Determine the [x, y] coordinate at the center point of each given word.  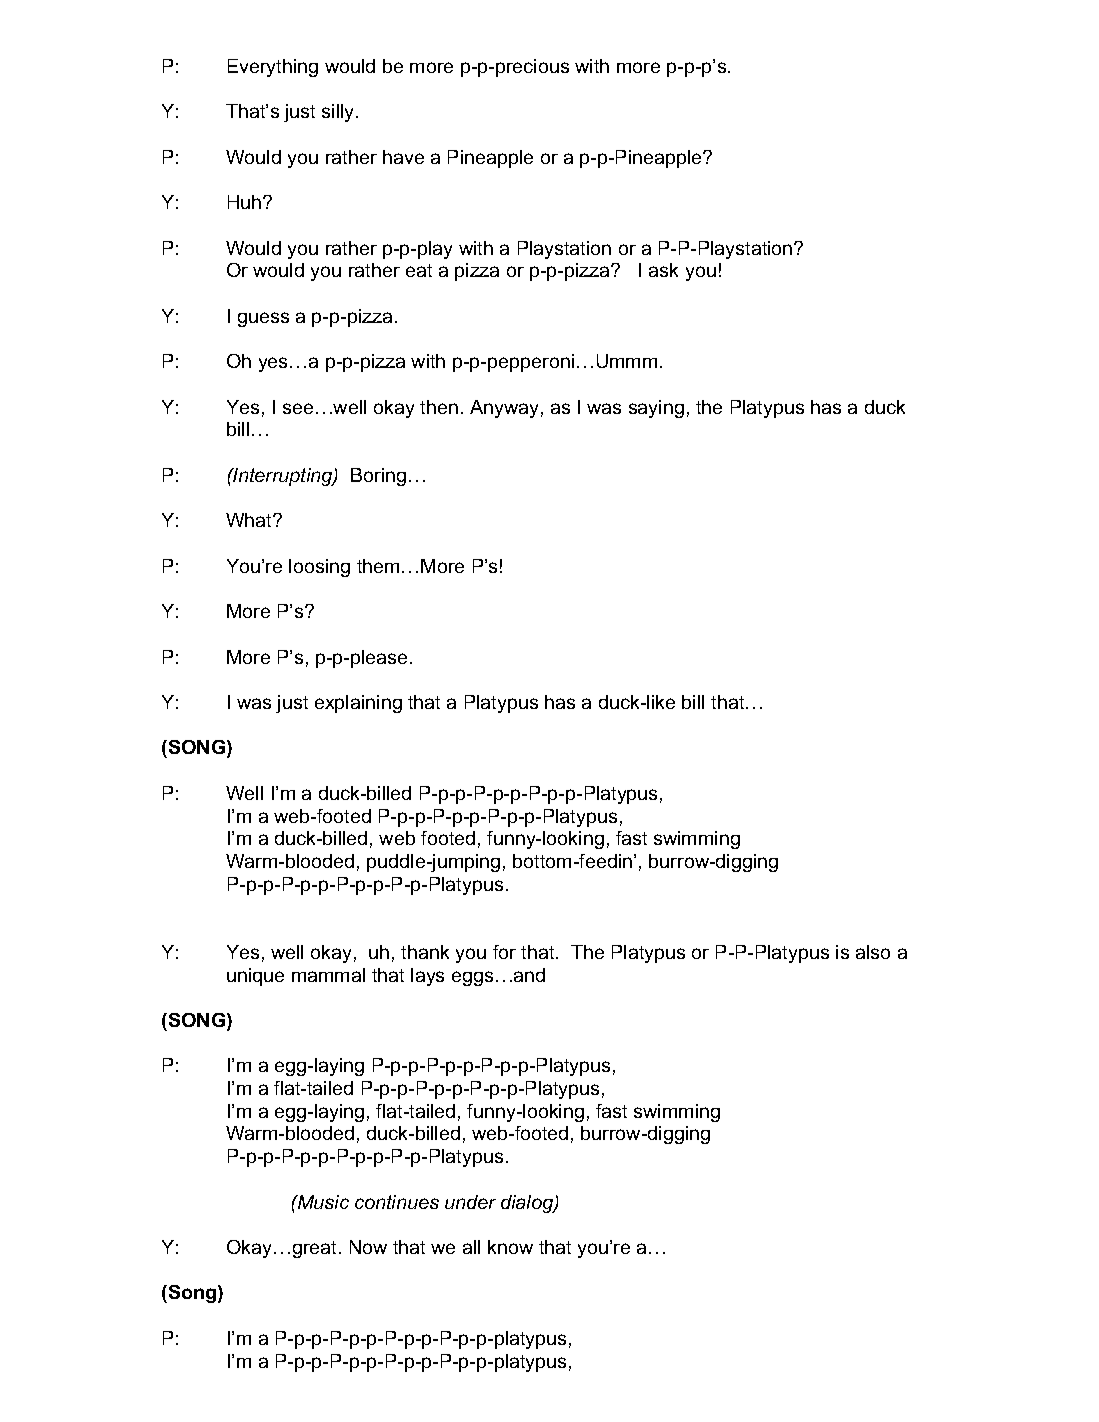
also [873, 952]
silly [339, 113]
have [403, 157]
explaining [358, 704]
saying [656, 409]
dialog [528, 1204]
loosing [319, 568]
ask [663, 270]
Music [322, 1202]
